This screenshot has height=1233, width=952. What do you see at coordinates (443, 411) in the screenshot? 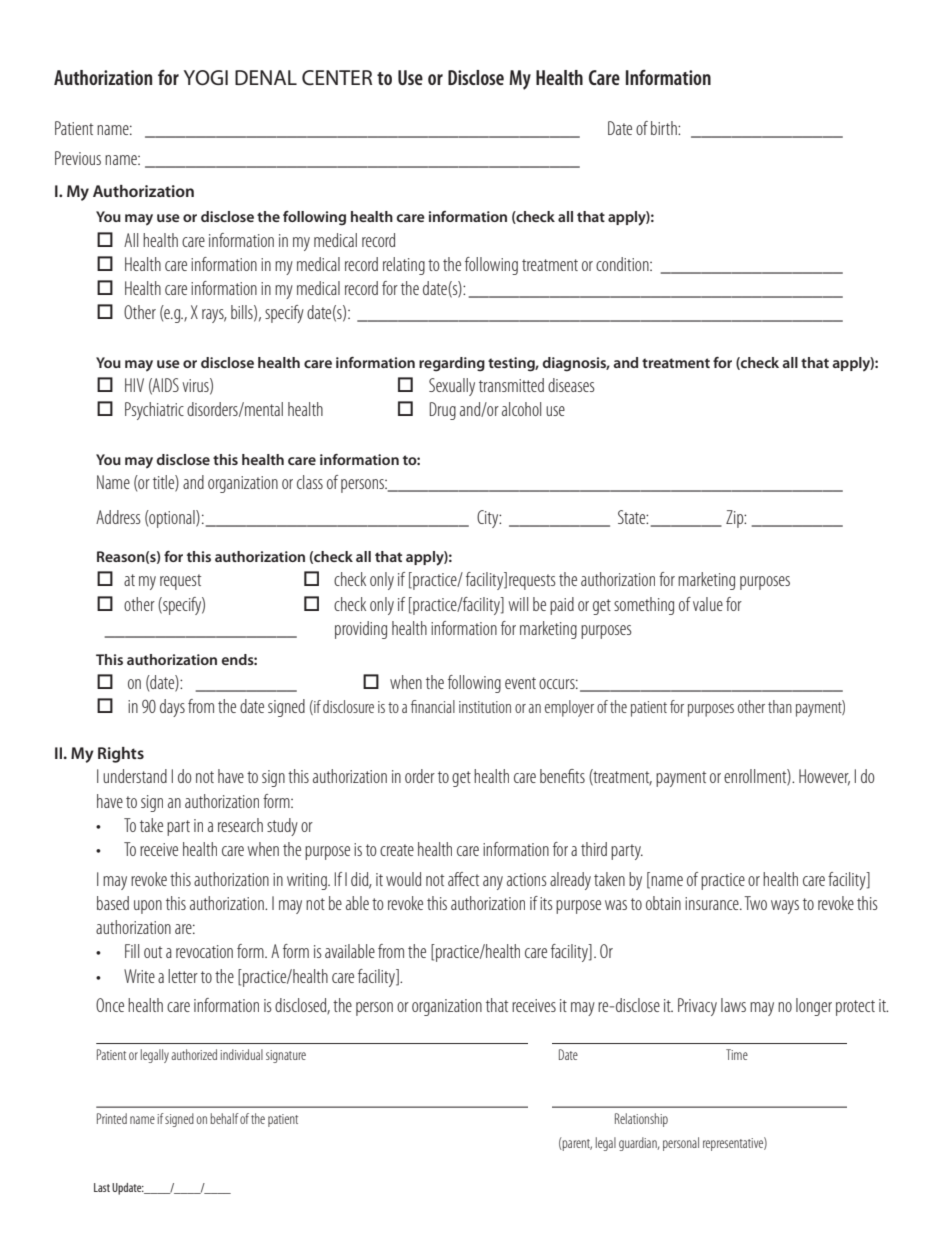
I see `Drug` at bounding box center [443, 411].
